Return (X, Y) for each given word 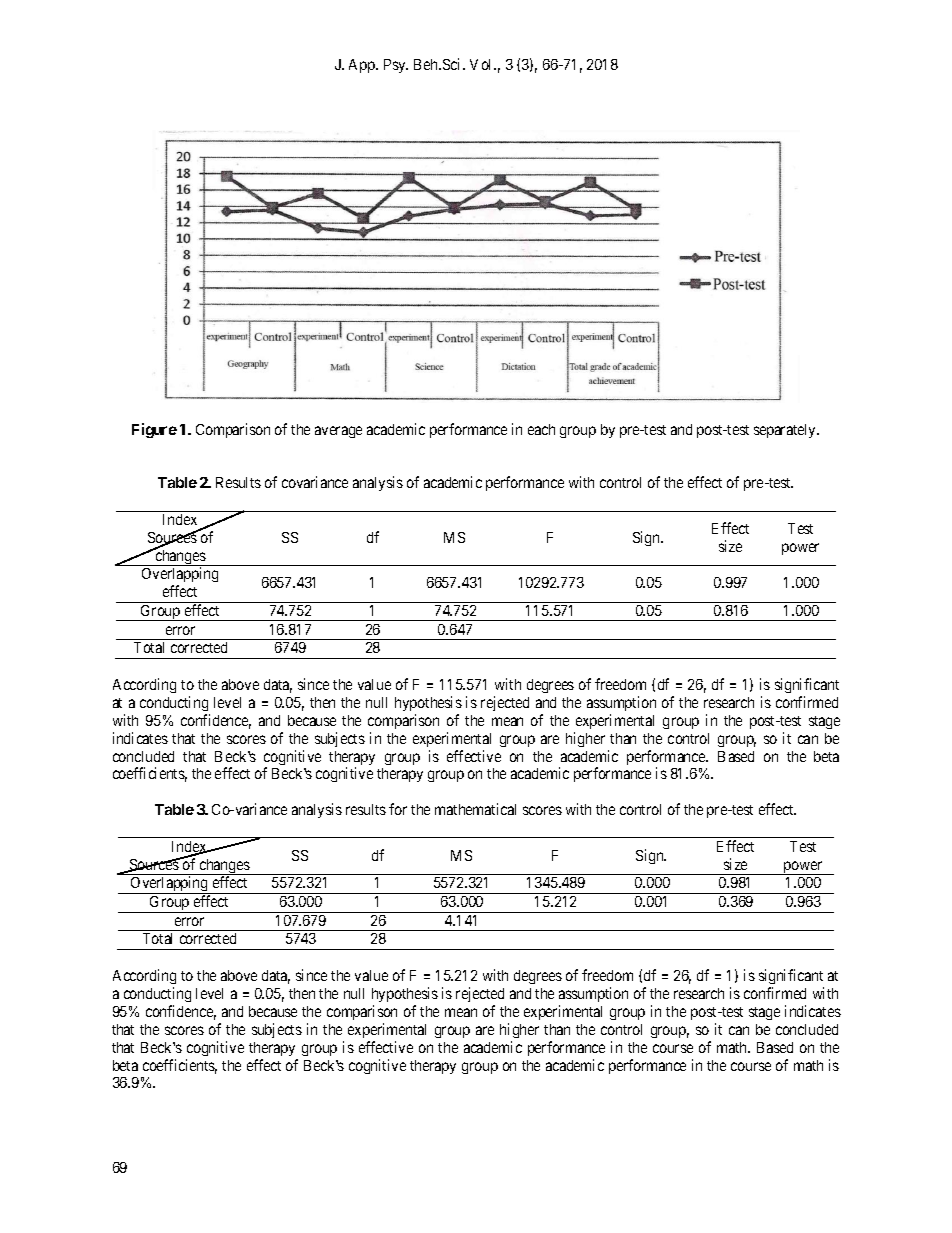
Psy (396, 66)
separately (786, 431)
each (541, 429)
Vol (482, 64)
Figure (154, 430)
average (338, 432)
